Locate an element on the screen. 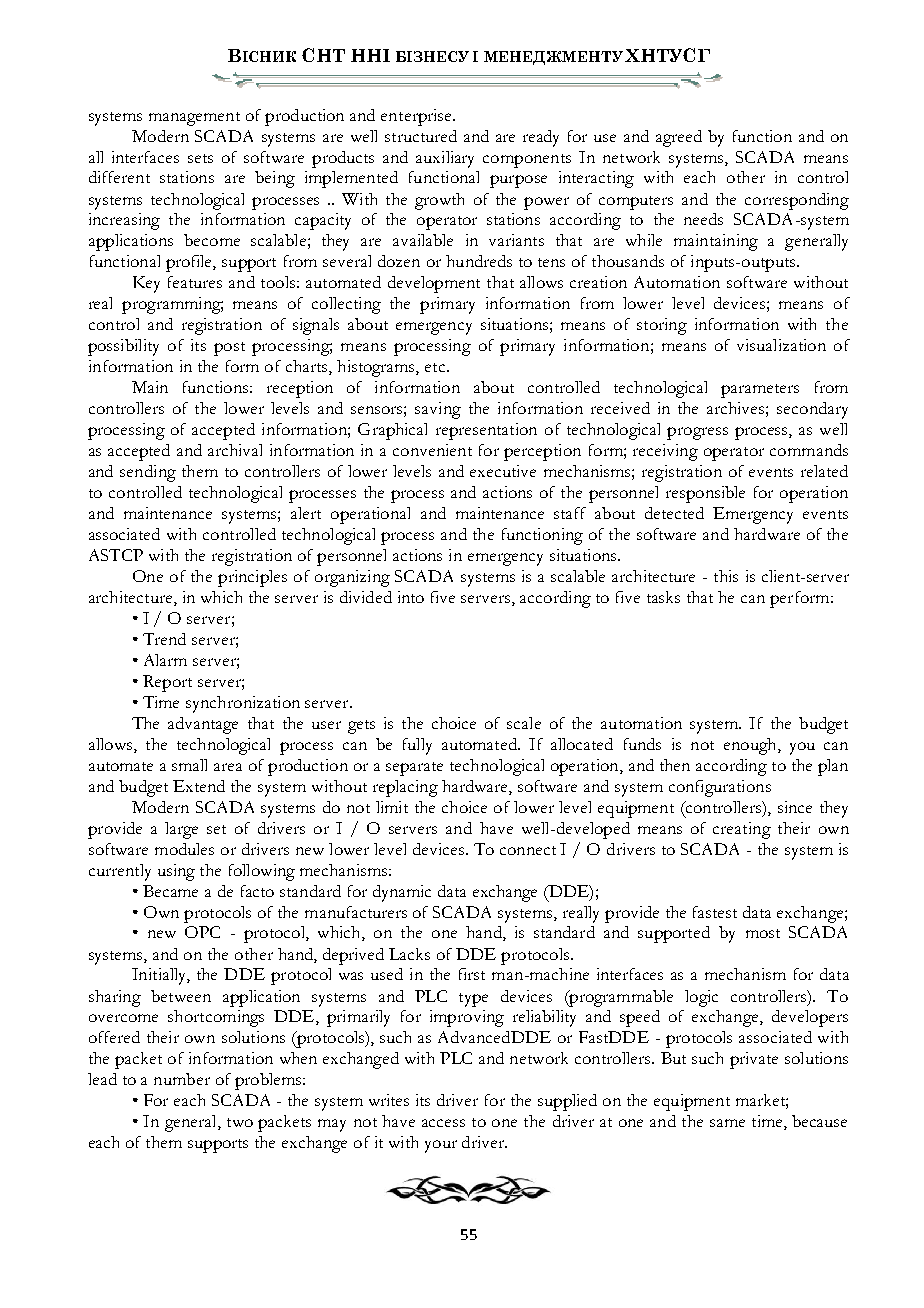 The width and height of the screenshot is (924, 1308). responsible is located at coordinates (705, 494).
